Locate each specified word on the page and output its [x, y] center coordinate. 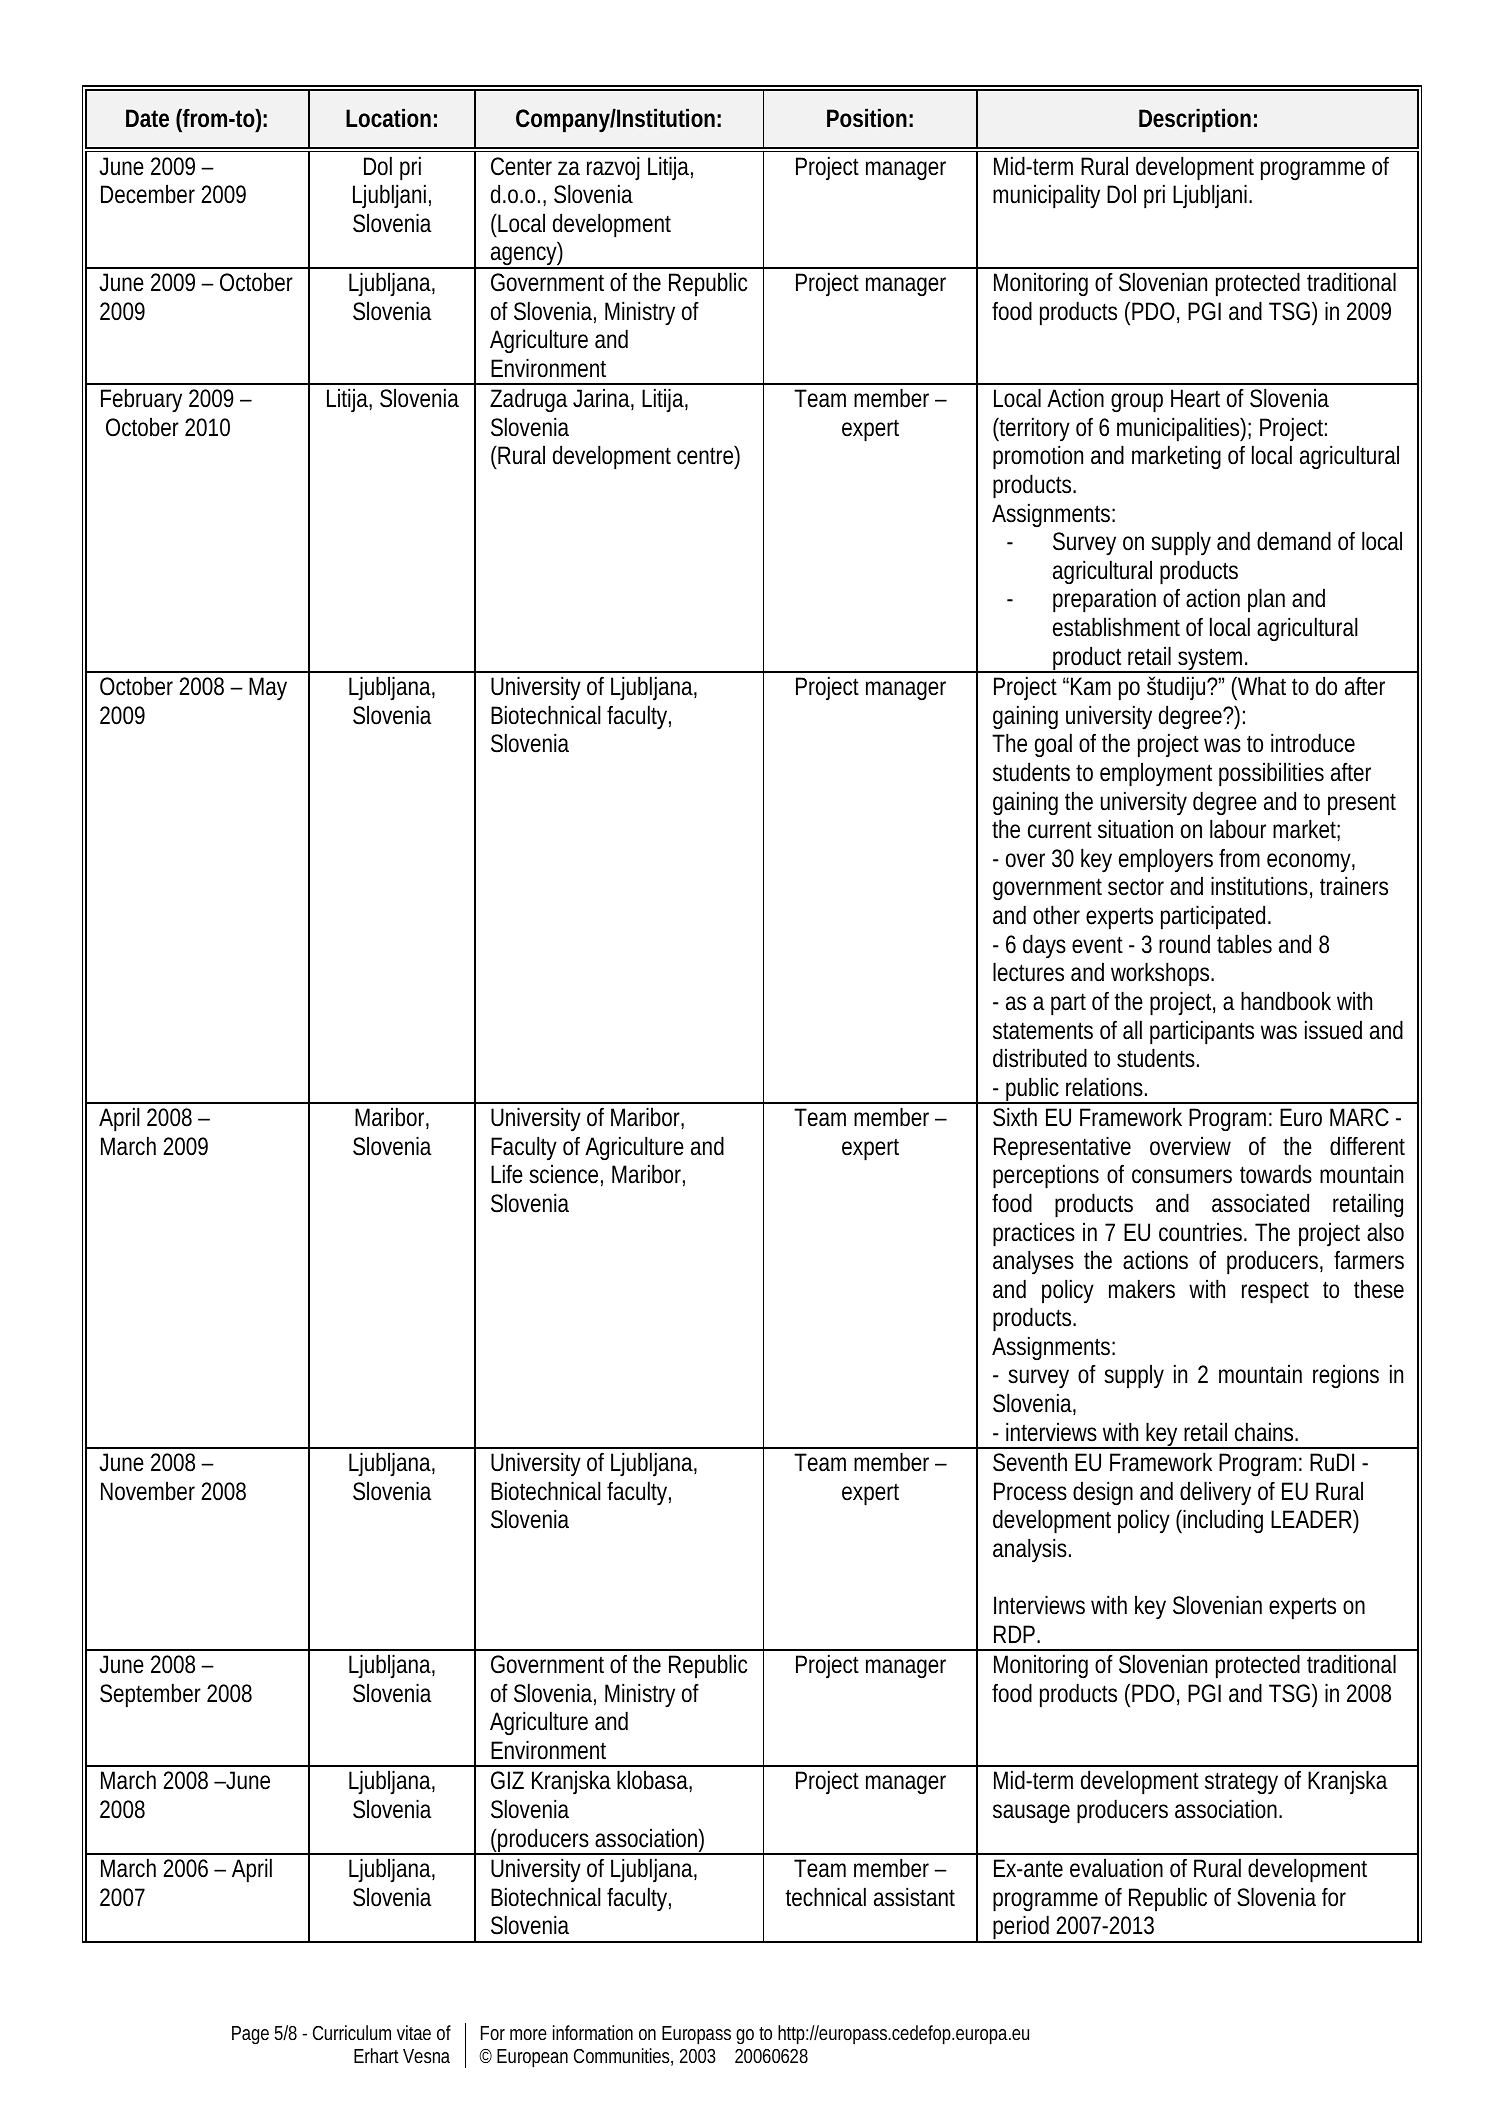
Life [507, 1174]
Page [250, 2035]
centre [705, 456]
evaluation [1116, 1868]
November [148, 1491]
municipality [1046, 196]
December [148, 194]
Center [521, 166]
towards [1276, 1174]
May [268, 689]
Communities [621, 2055]
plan [1266, 600]
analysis [1030, 1550]
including [1222, 1521]
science [563, 1174]
